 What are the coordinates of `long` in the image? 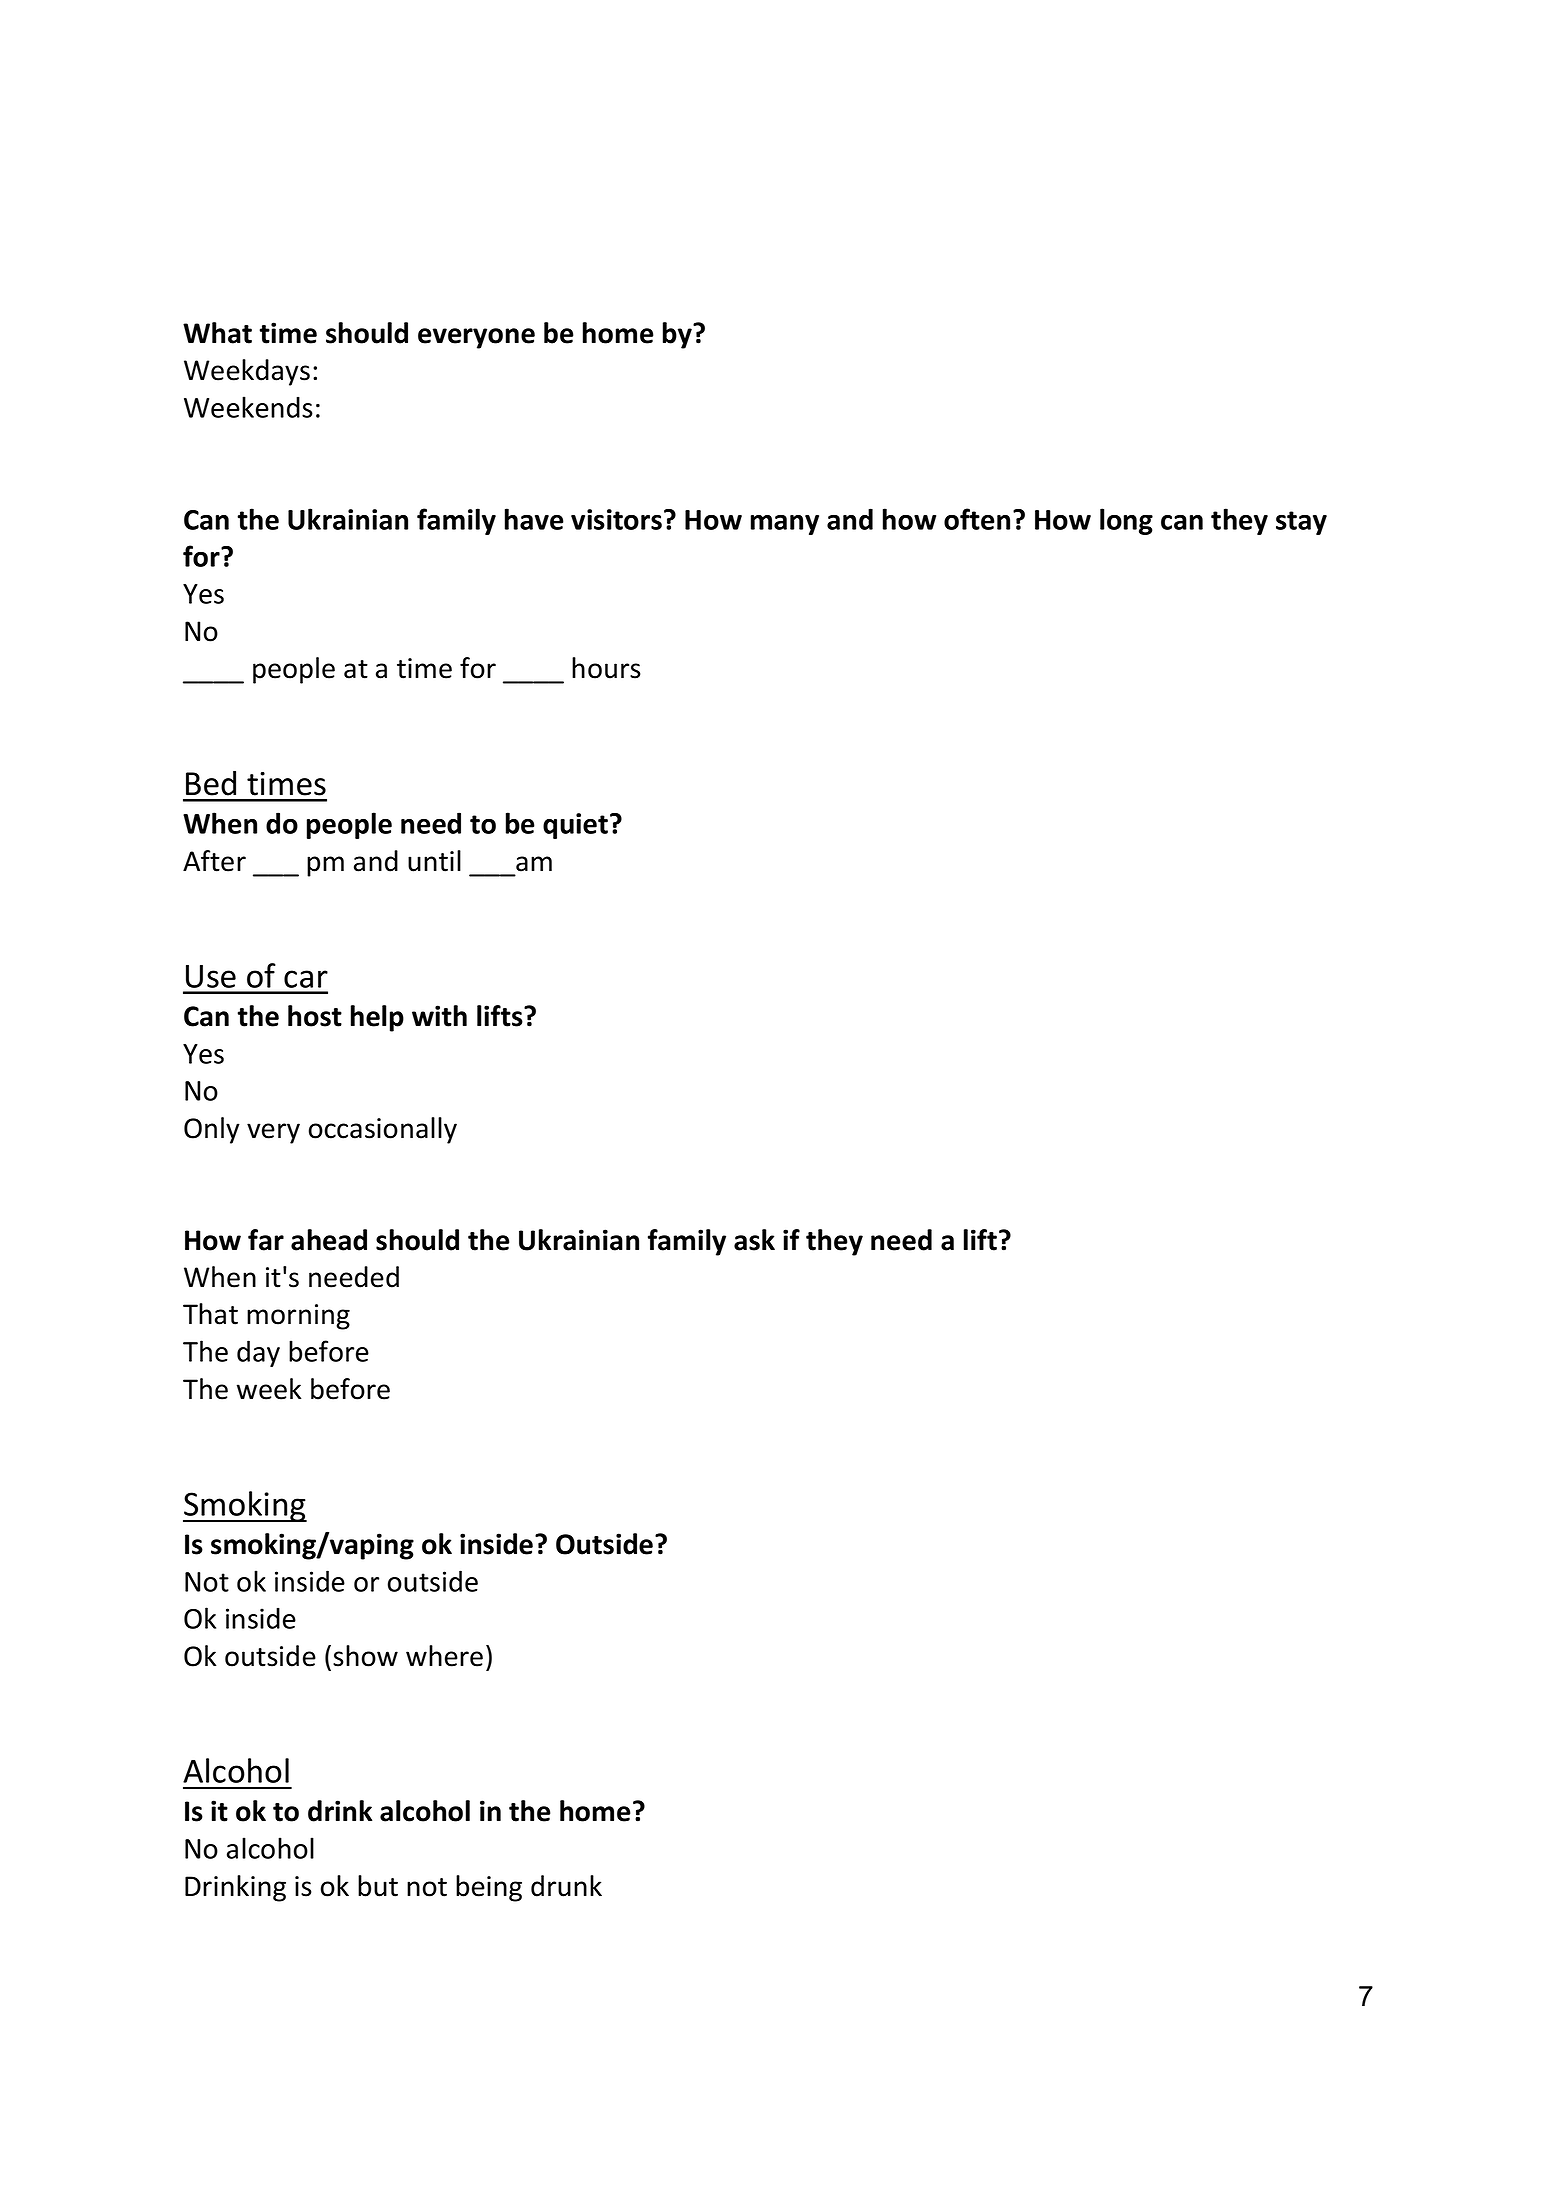 It's located at (1126, 521).
